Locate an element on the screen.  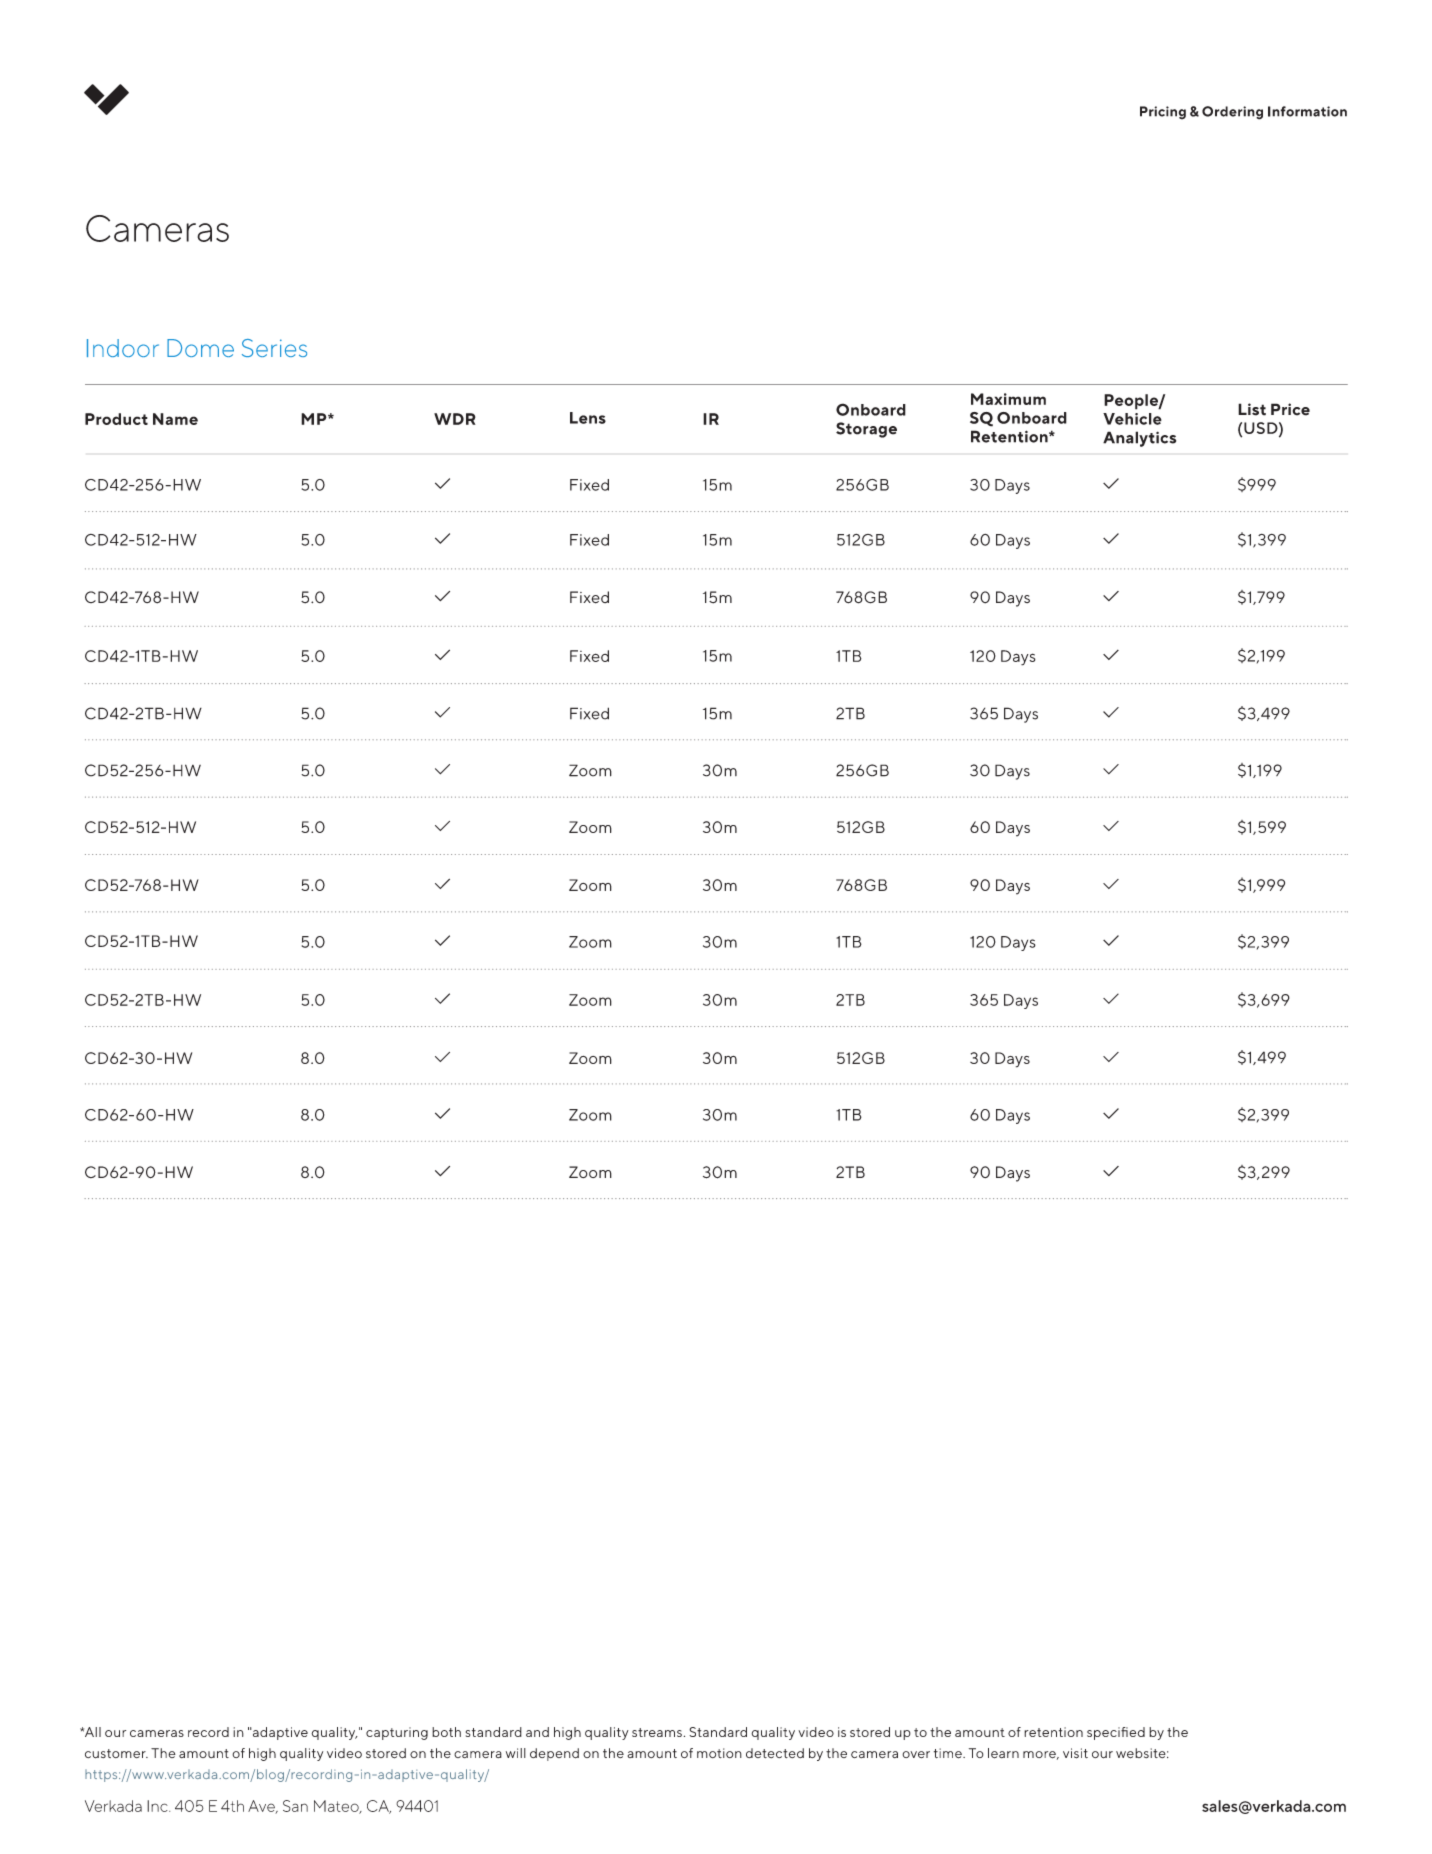
capturing is located at coordinates (397, 1733).
